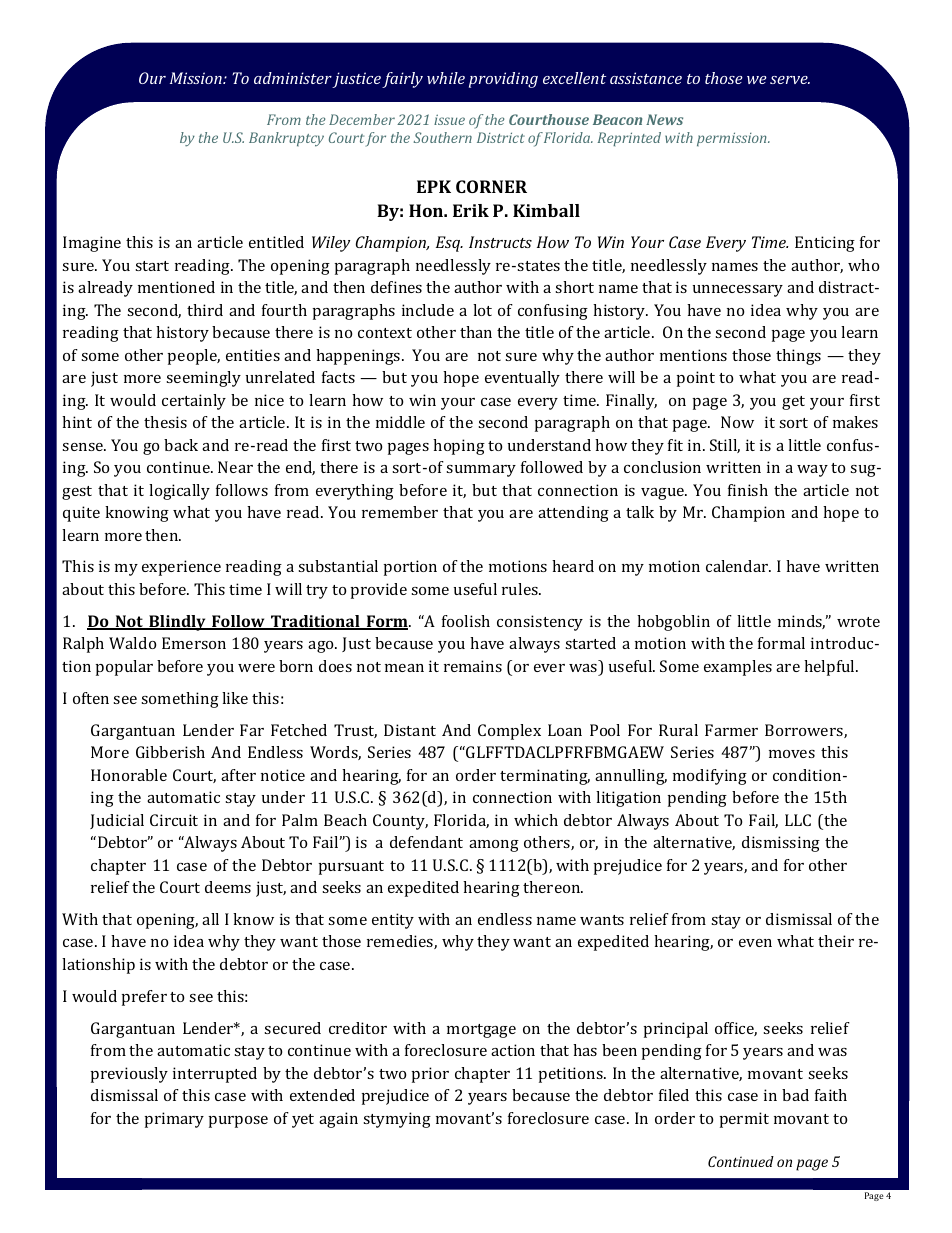 The width and height of the document is (952, 1233). What do you see at coordinates (781, 844) in the document?
I see `dismissing` at bounding box center [781, 844].
